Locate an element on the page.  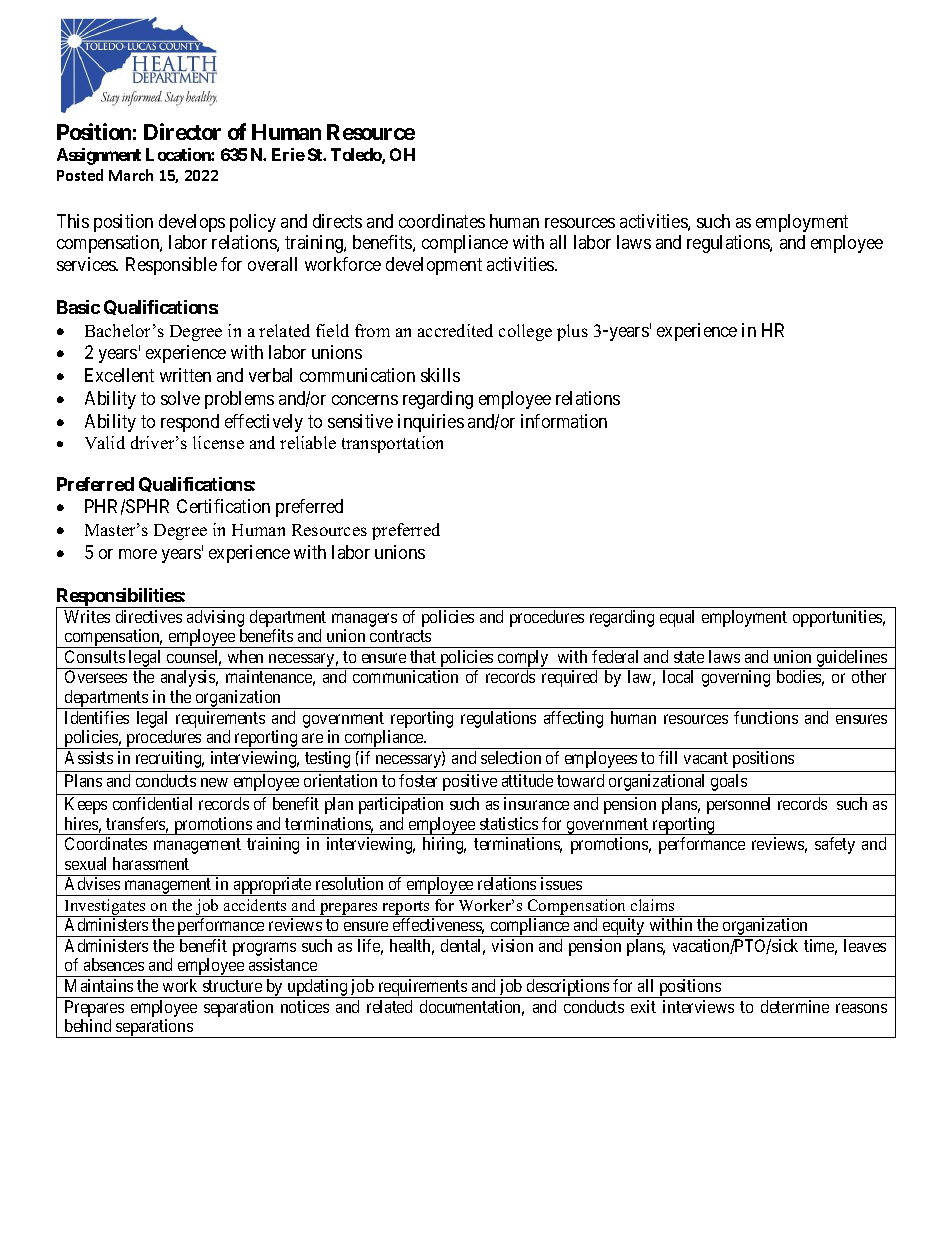
written is located at coordinates (185, 375).
